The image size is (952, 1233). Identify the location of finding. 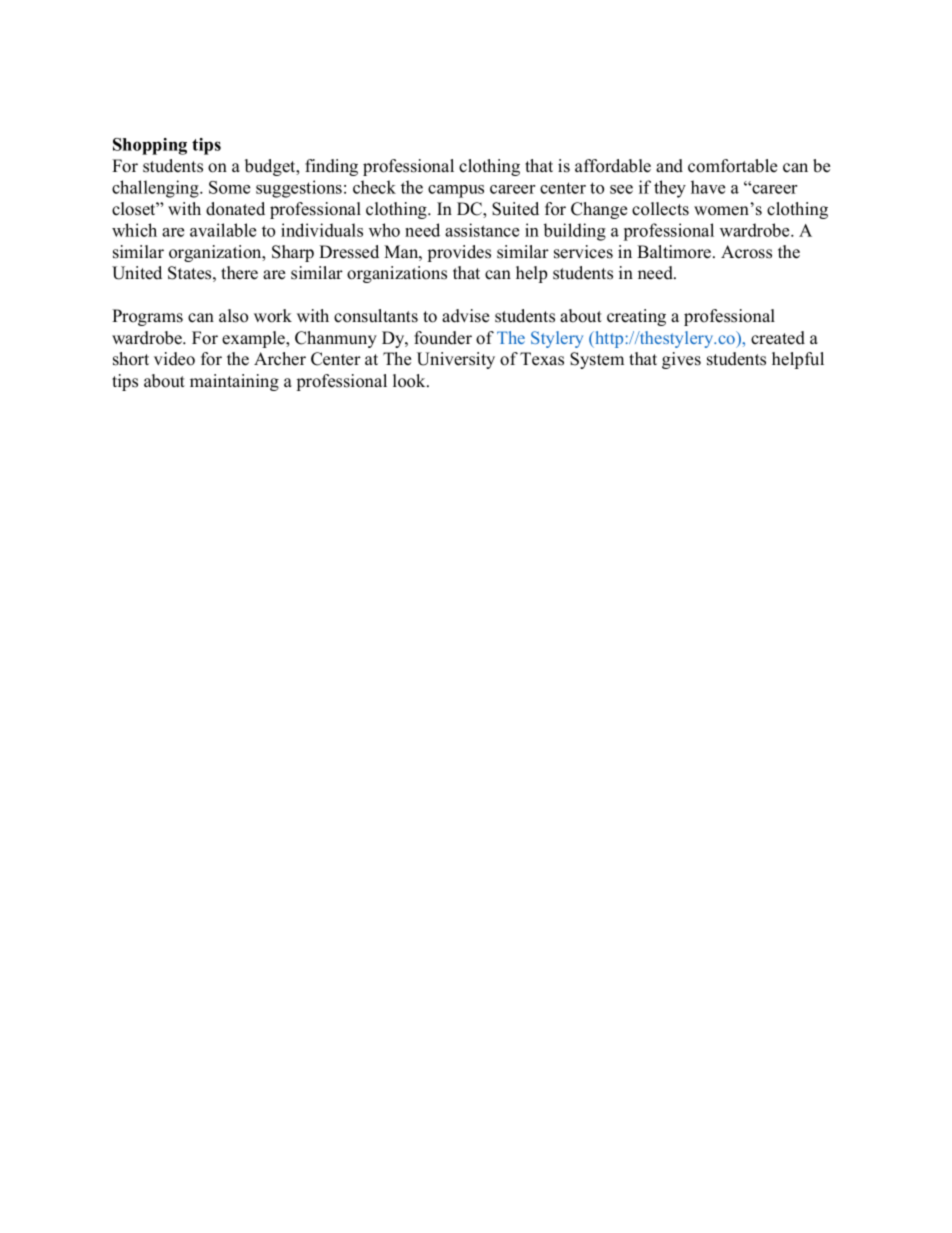
(331, 167).
